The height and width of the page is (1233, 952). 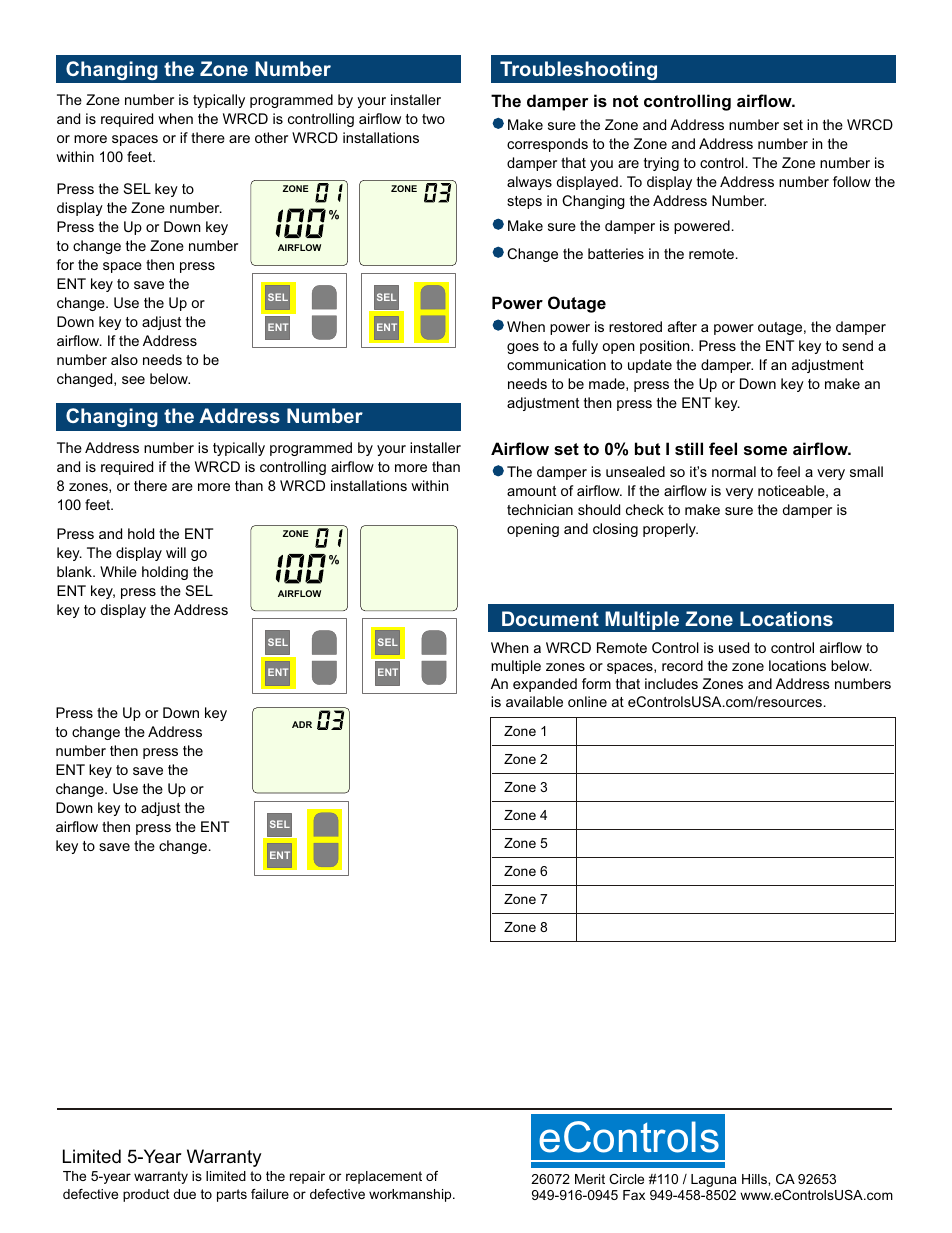 I want to click on follow, so click(x=852, y=181).
